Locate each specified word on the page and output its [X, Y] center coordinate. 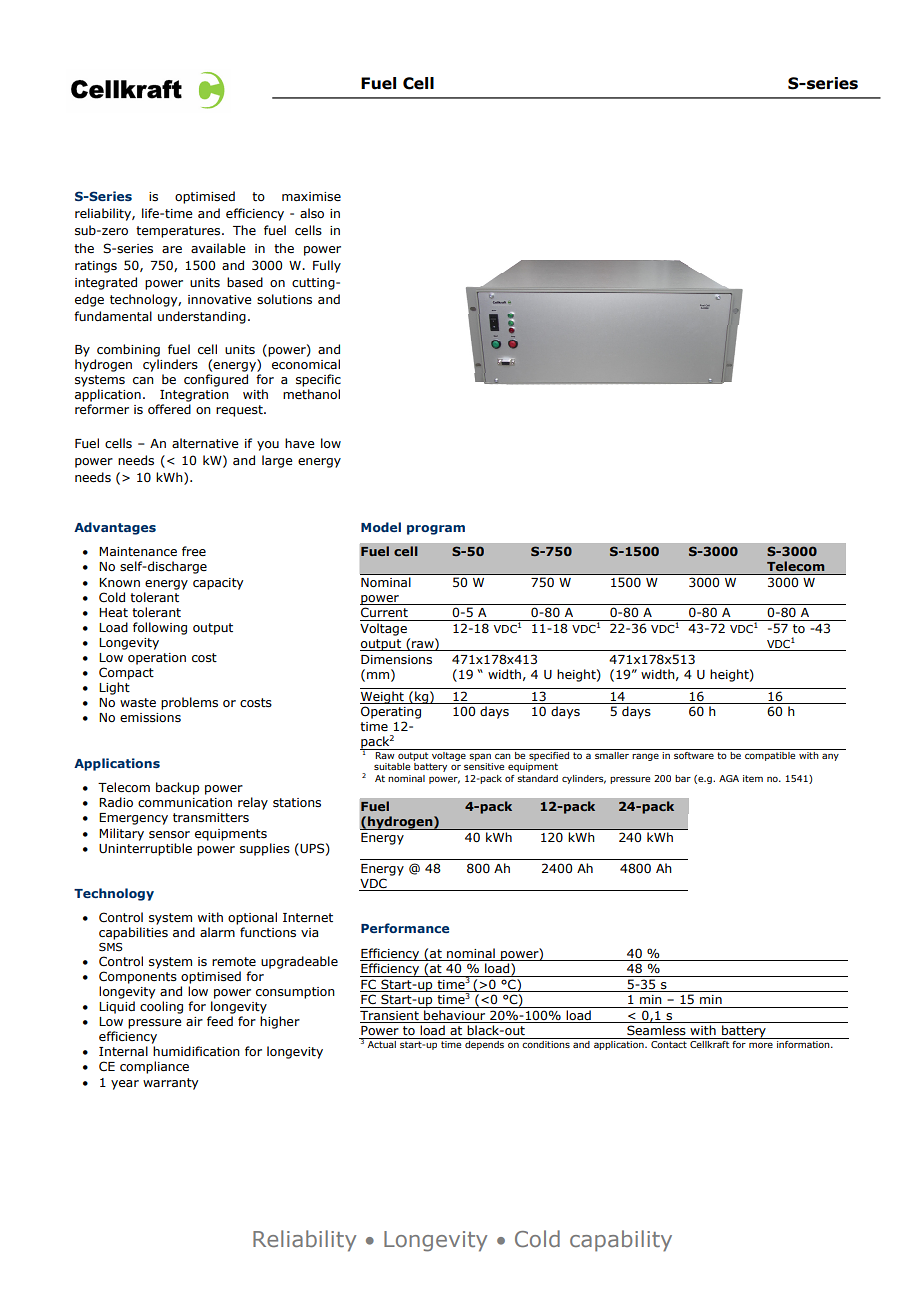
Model [381, 527]
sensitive [484, 766]
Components [138, 977]
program [436, 530]
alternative [205, 443]
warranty [170, 1084]
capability [621, 1241]
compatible [770, 756]
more [761, 1045]
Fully [327, 266]
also [312, 213]
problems [189, 703]
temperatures [179, 232]
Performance [405, 928]
